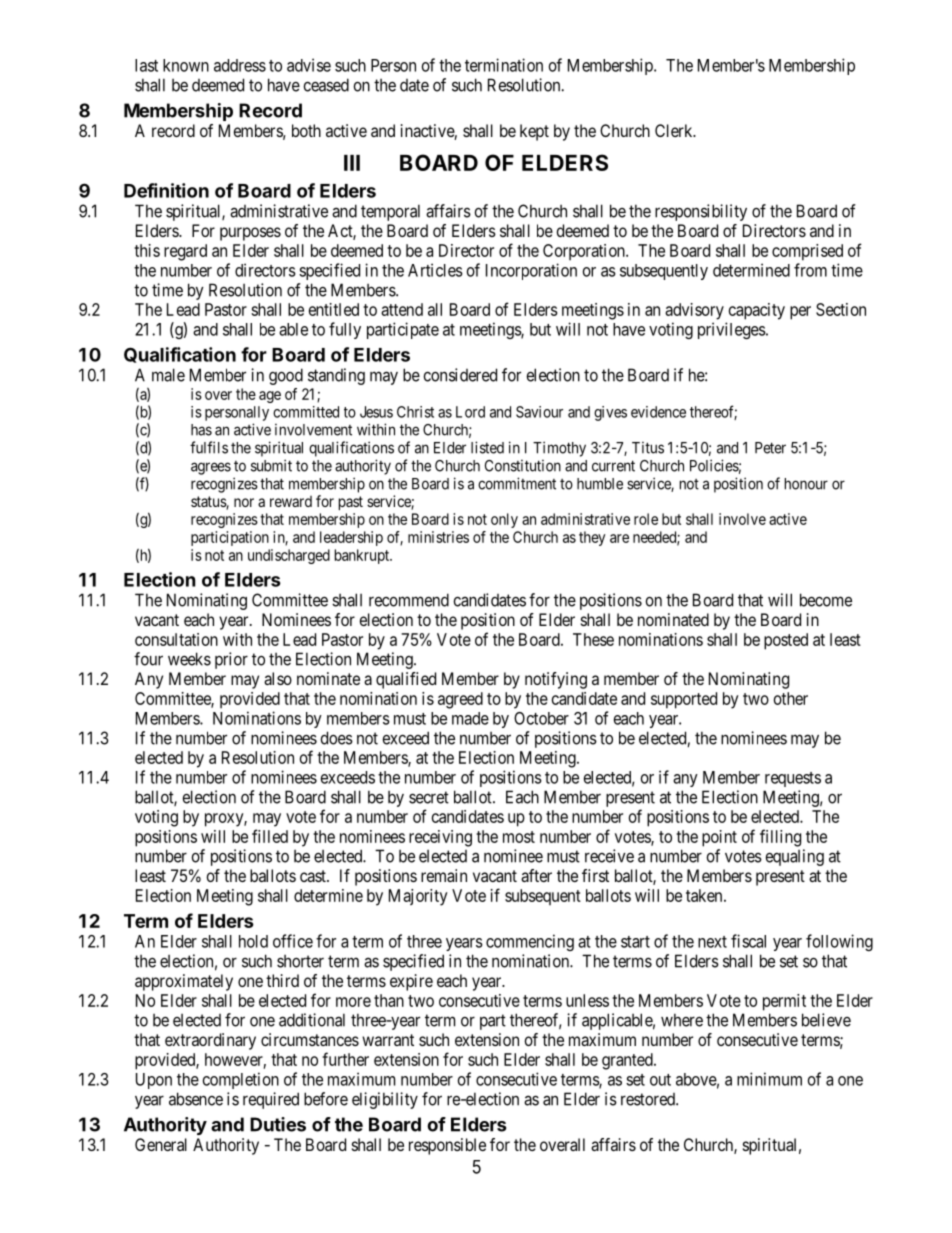 This page has height=1233, width=952. I want to click on absence, so click(196, 1099).
